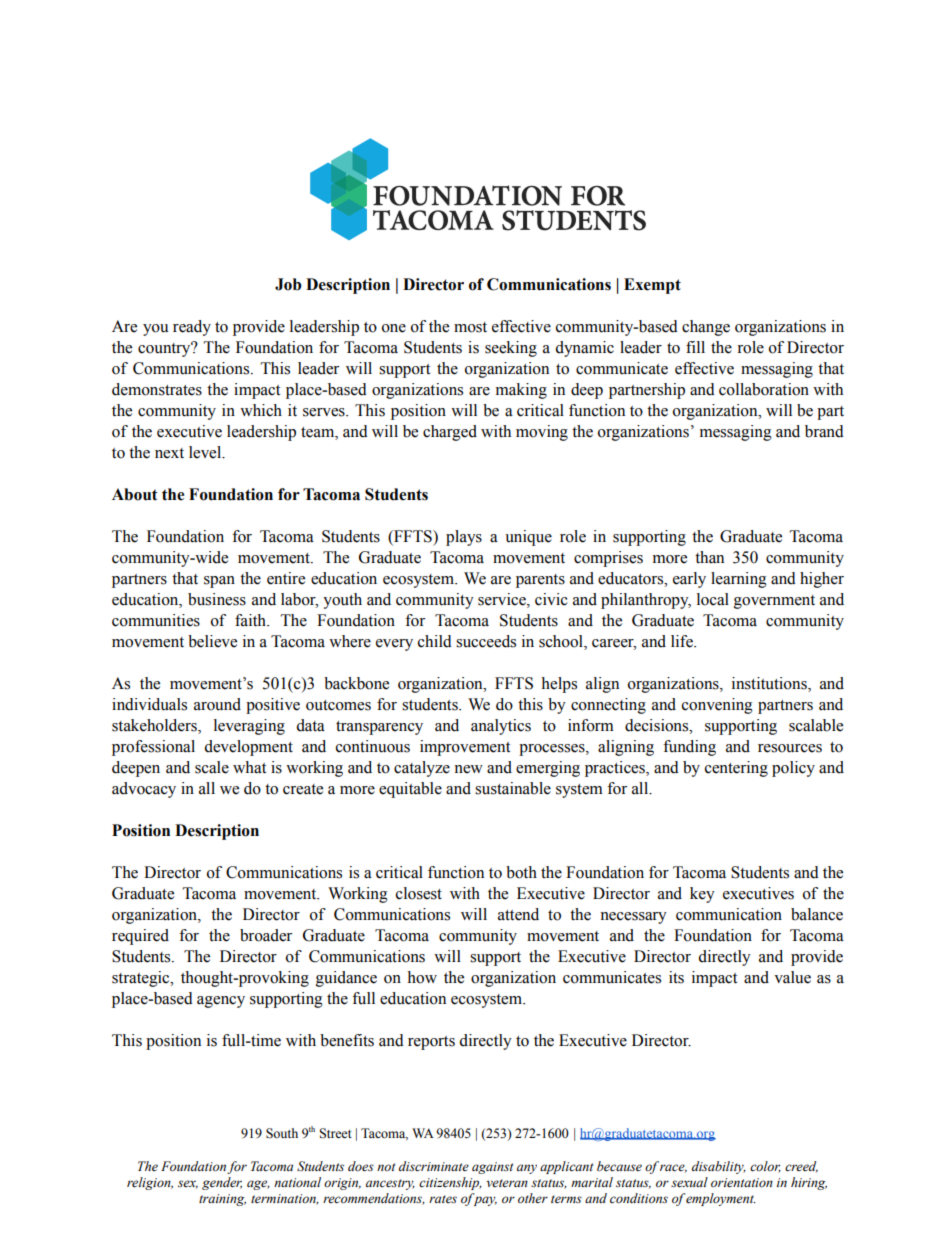  I want to click on gender, so click(222, 1183).
